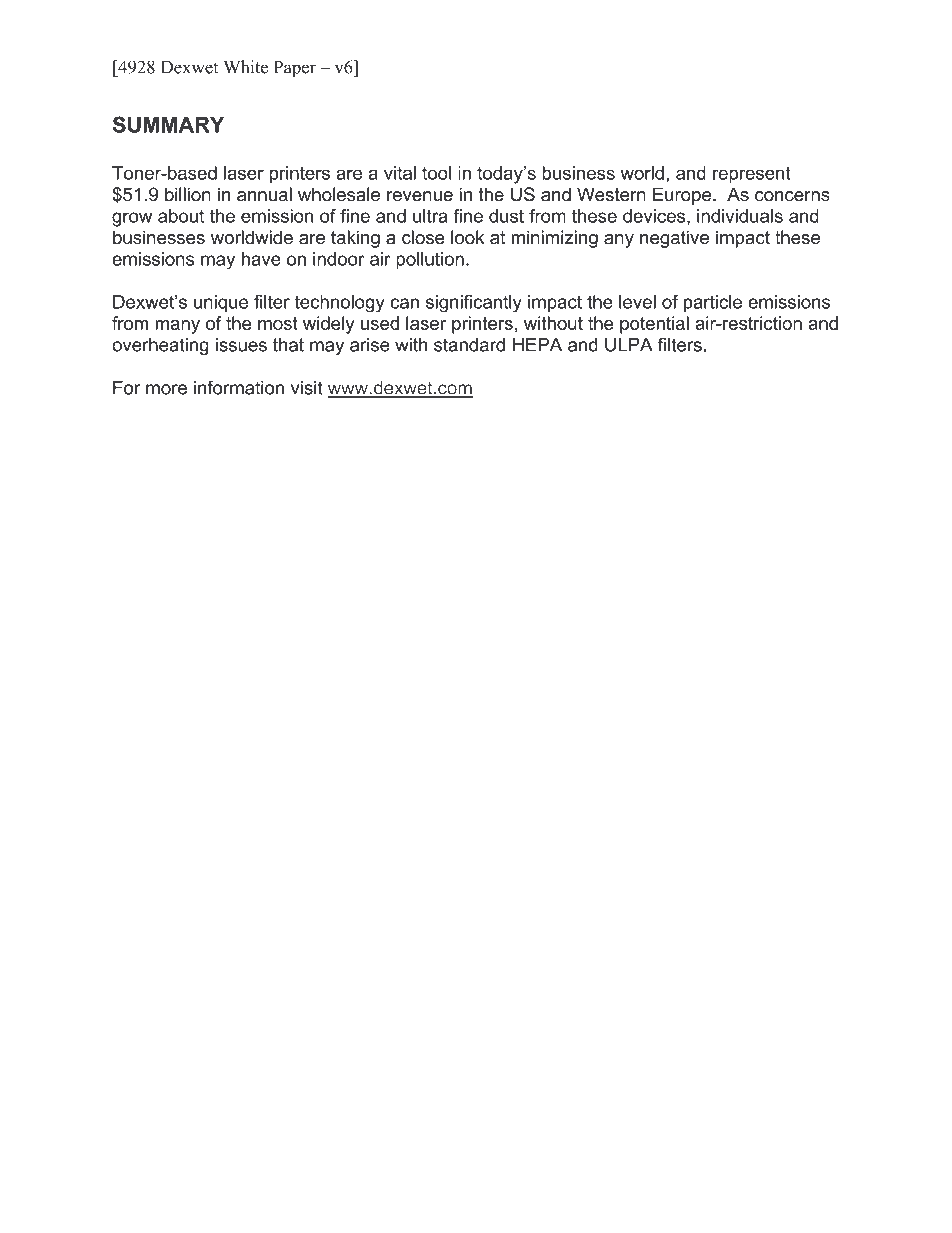 Image resolution: width=952 pixels, height=1233 pixels. Describe the element at coordinates (740, 216) in the screenshot. I see `individuals` at that location.
